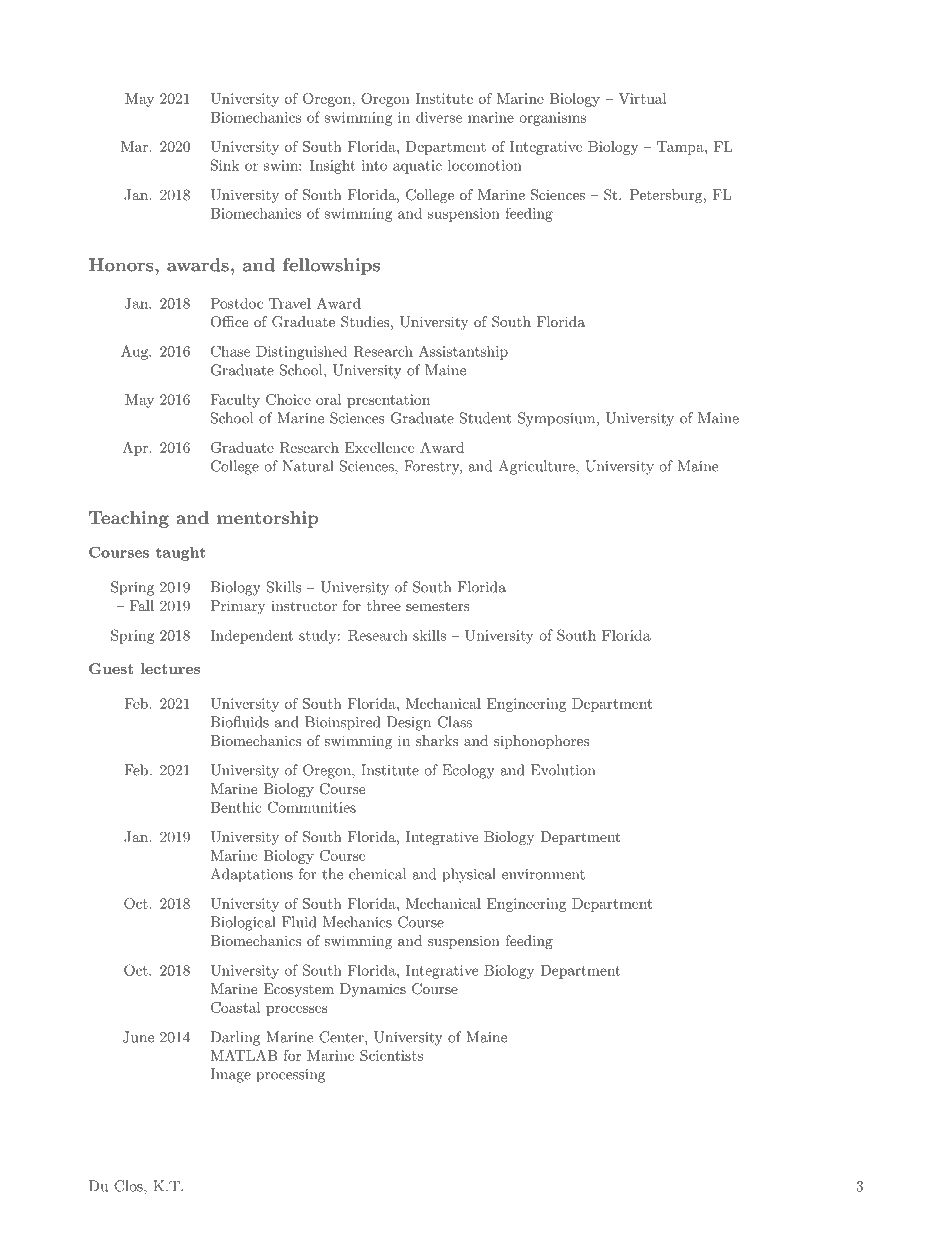 The image size is (952, 1233). What do you see at coordinates (225, 165) in the page?
I see `Sink` at bounding box center [225, 165].
